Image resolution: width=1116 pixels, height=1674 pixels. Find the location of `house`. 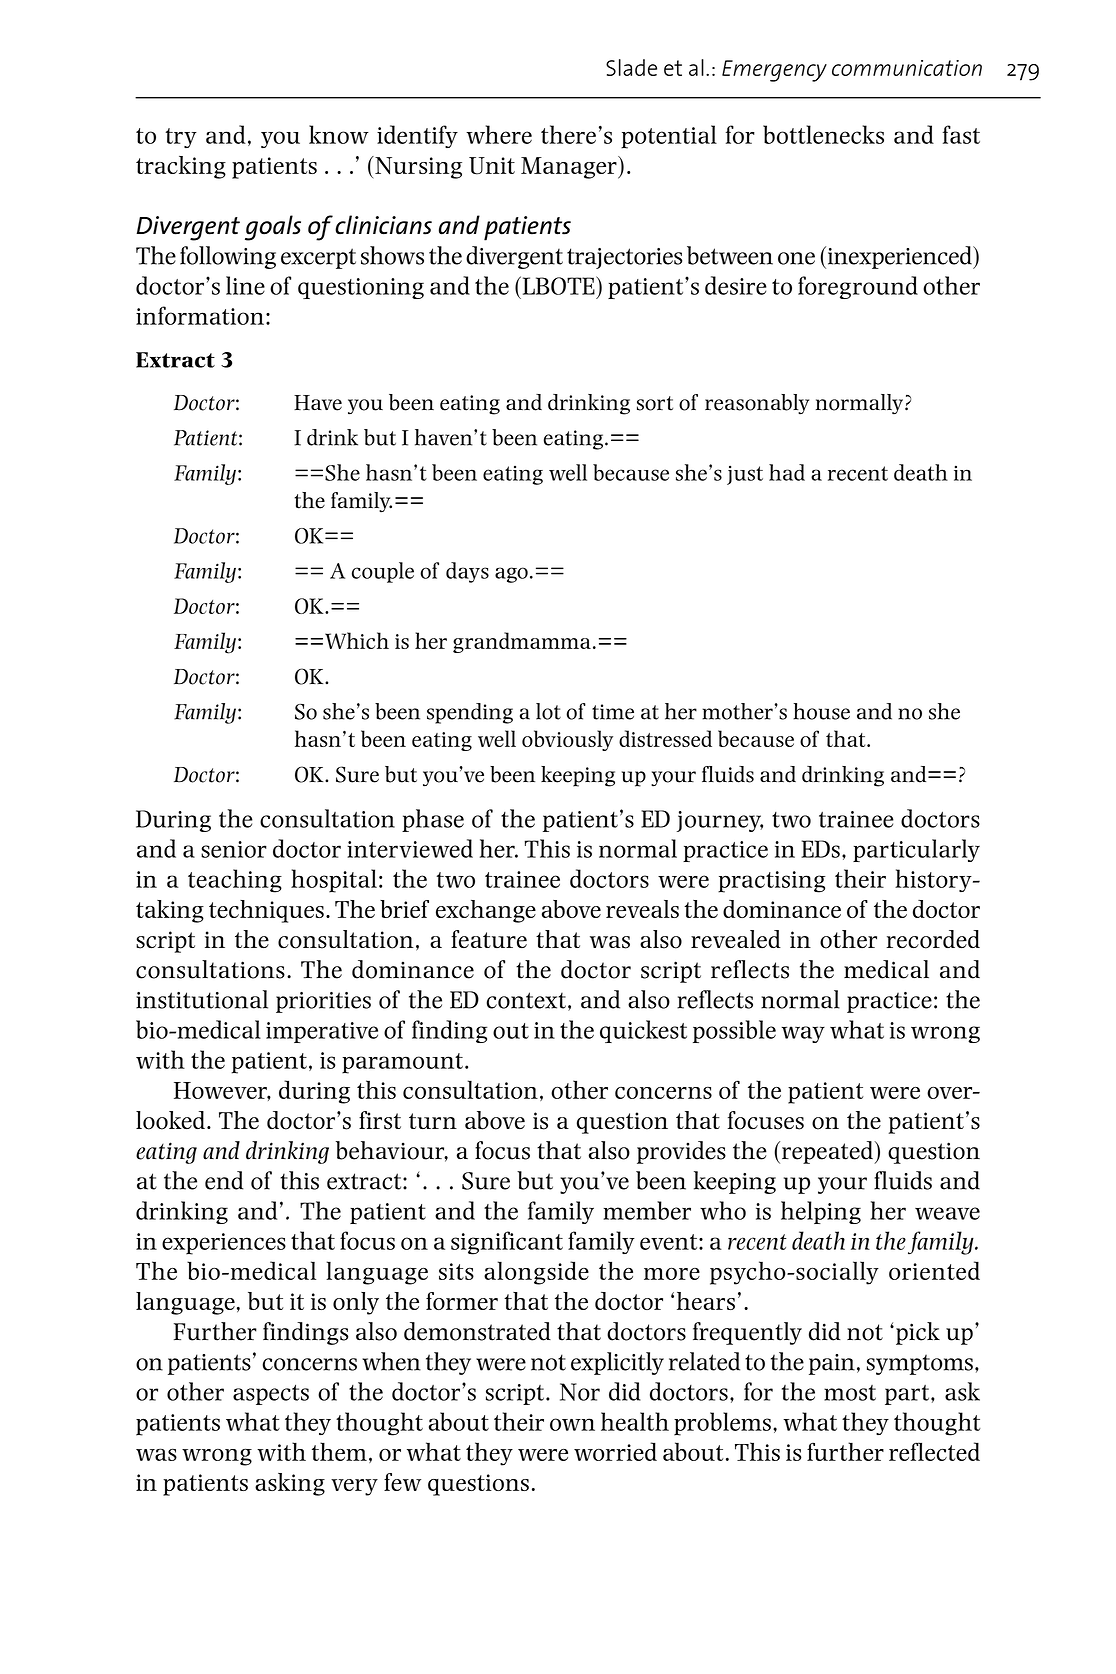

house is located at coordinates (821, 711).
